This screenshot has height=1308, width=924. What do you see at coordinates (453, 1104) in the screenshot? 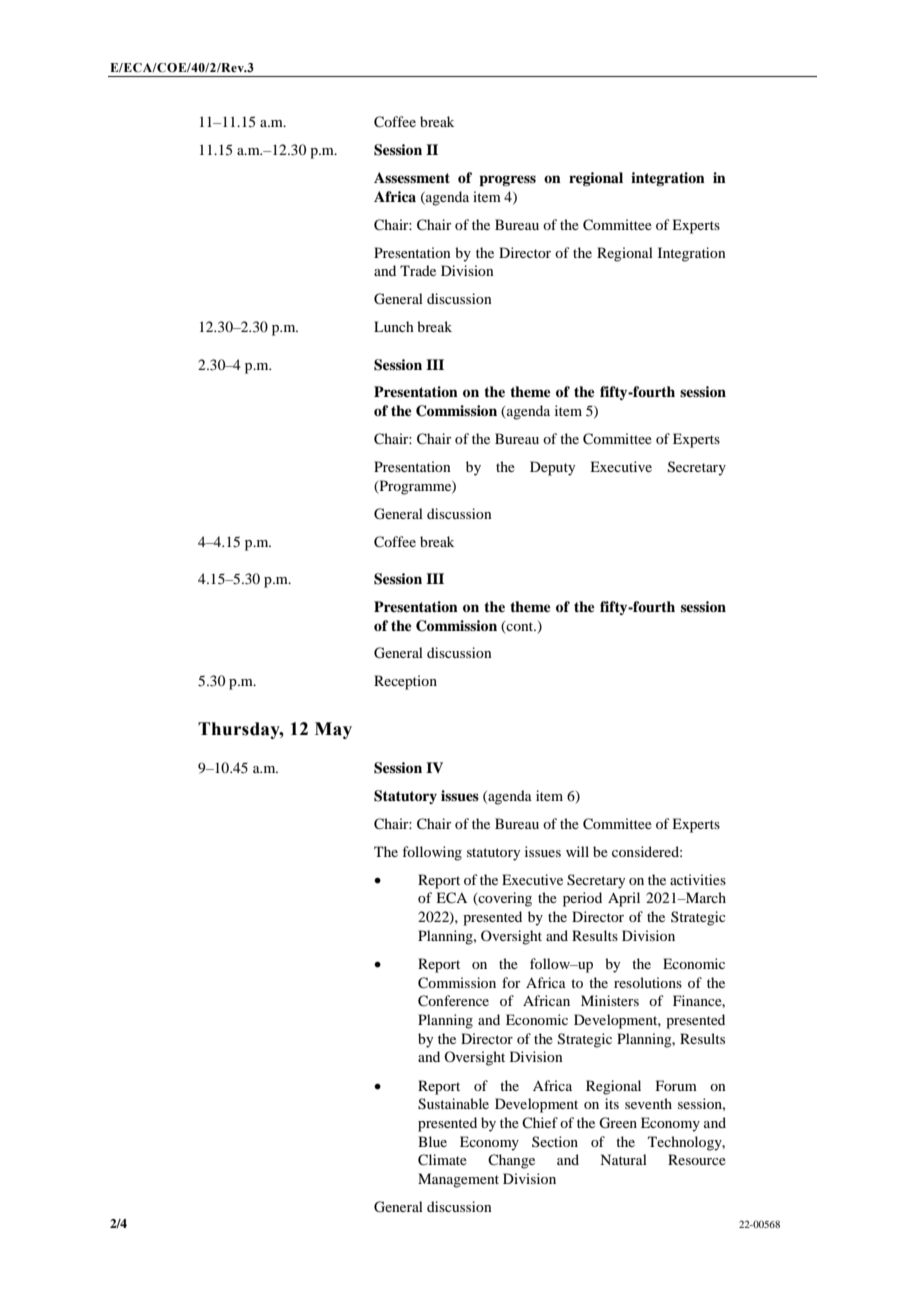
I see `Sustainable` at bounding box center [453, 1104].
